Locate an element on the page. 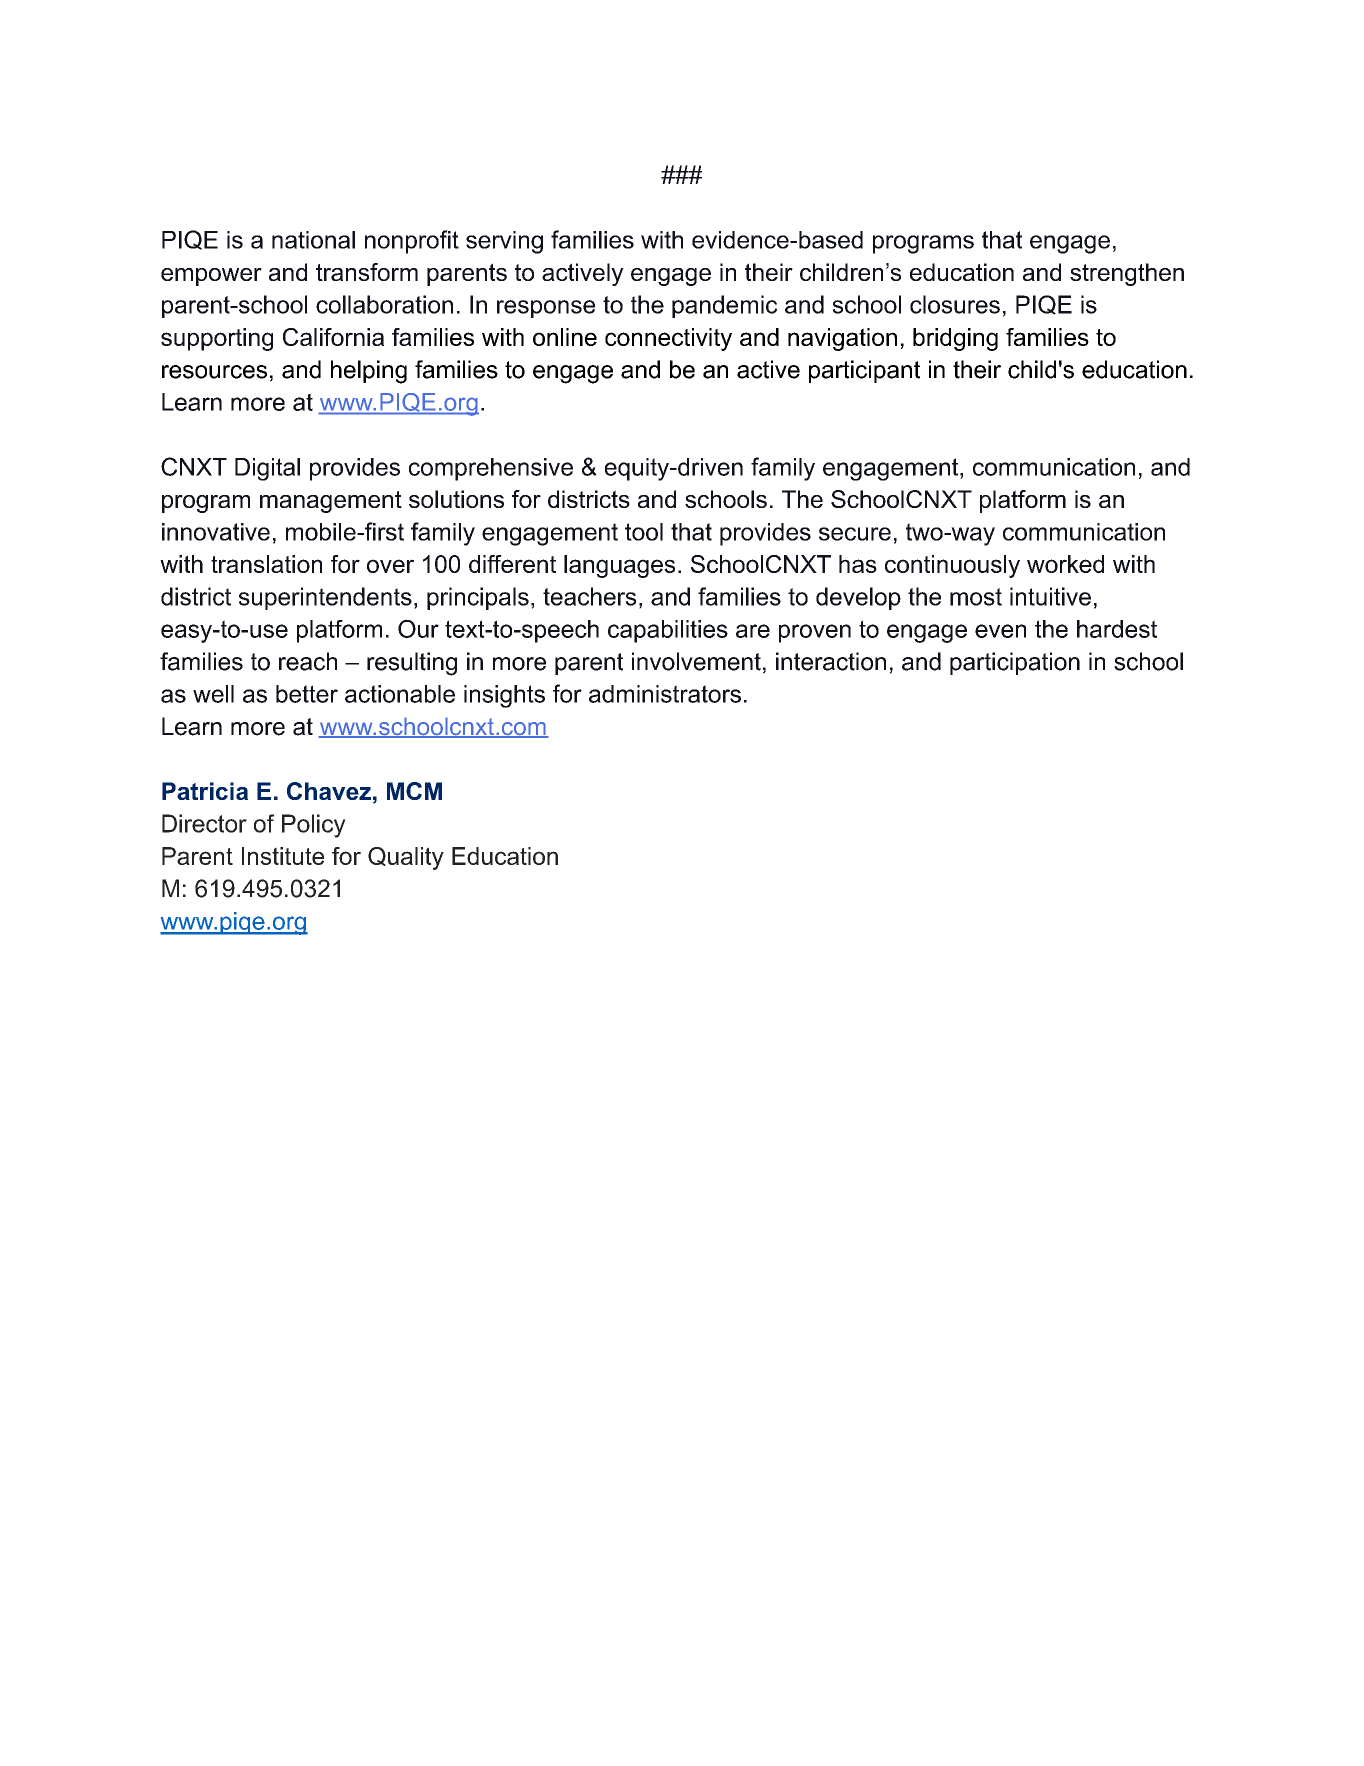  national is located at coordinates (313, 240).
